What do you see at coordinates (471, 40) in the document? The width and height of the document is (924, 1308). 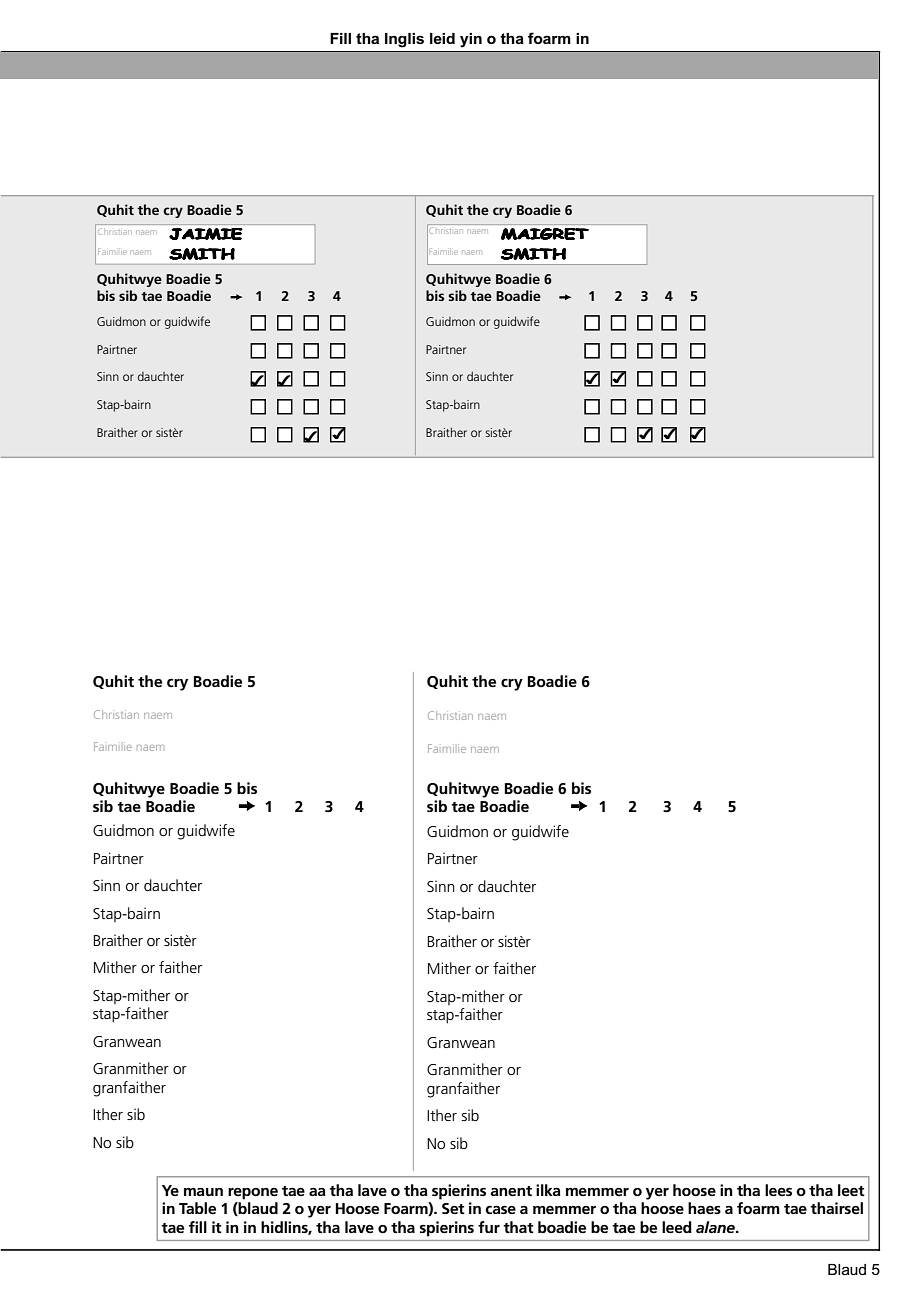 I see `yin` at bounding box center [471, 40].
